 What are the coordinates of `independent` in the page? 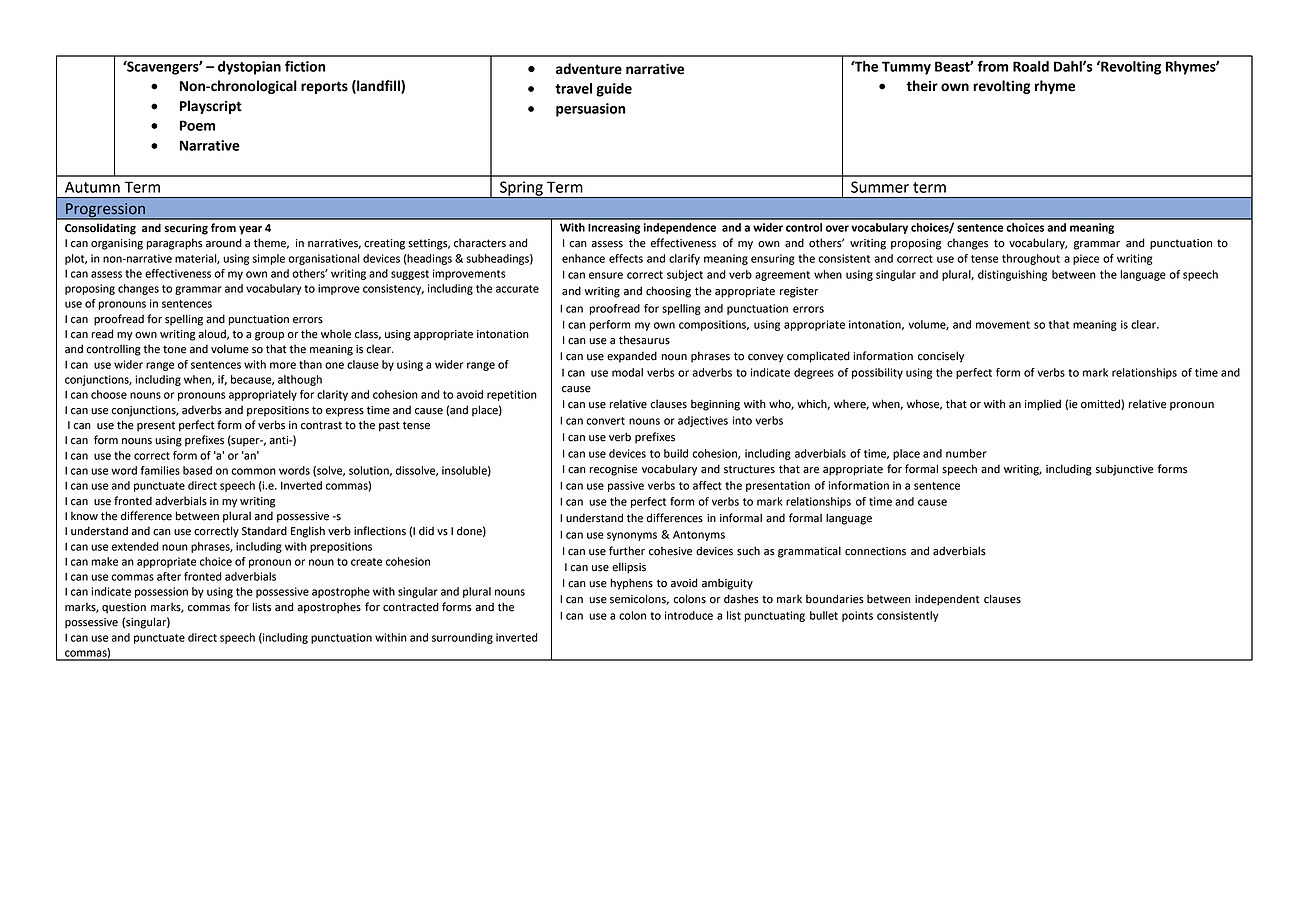 It's located at (947, 600).
